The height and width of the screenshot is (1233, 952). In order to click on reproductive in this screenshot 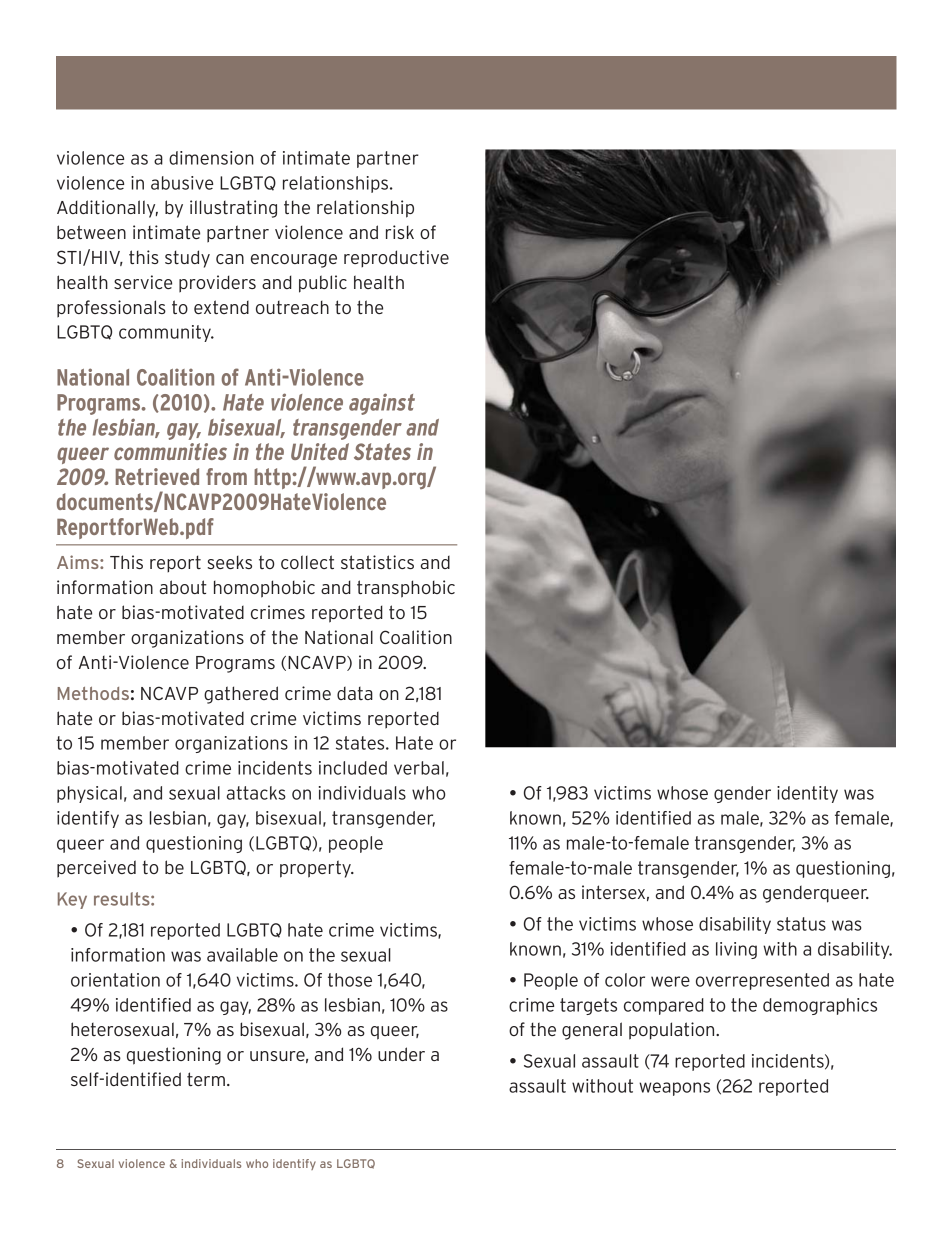, I will do `click(396, 258)`.
